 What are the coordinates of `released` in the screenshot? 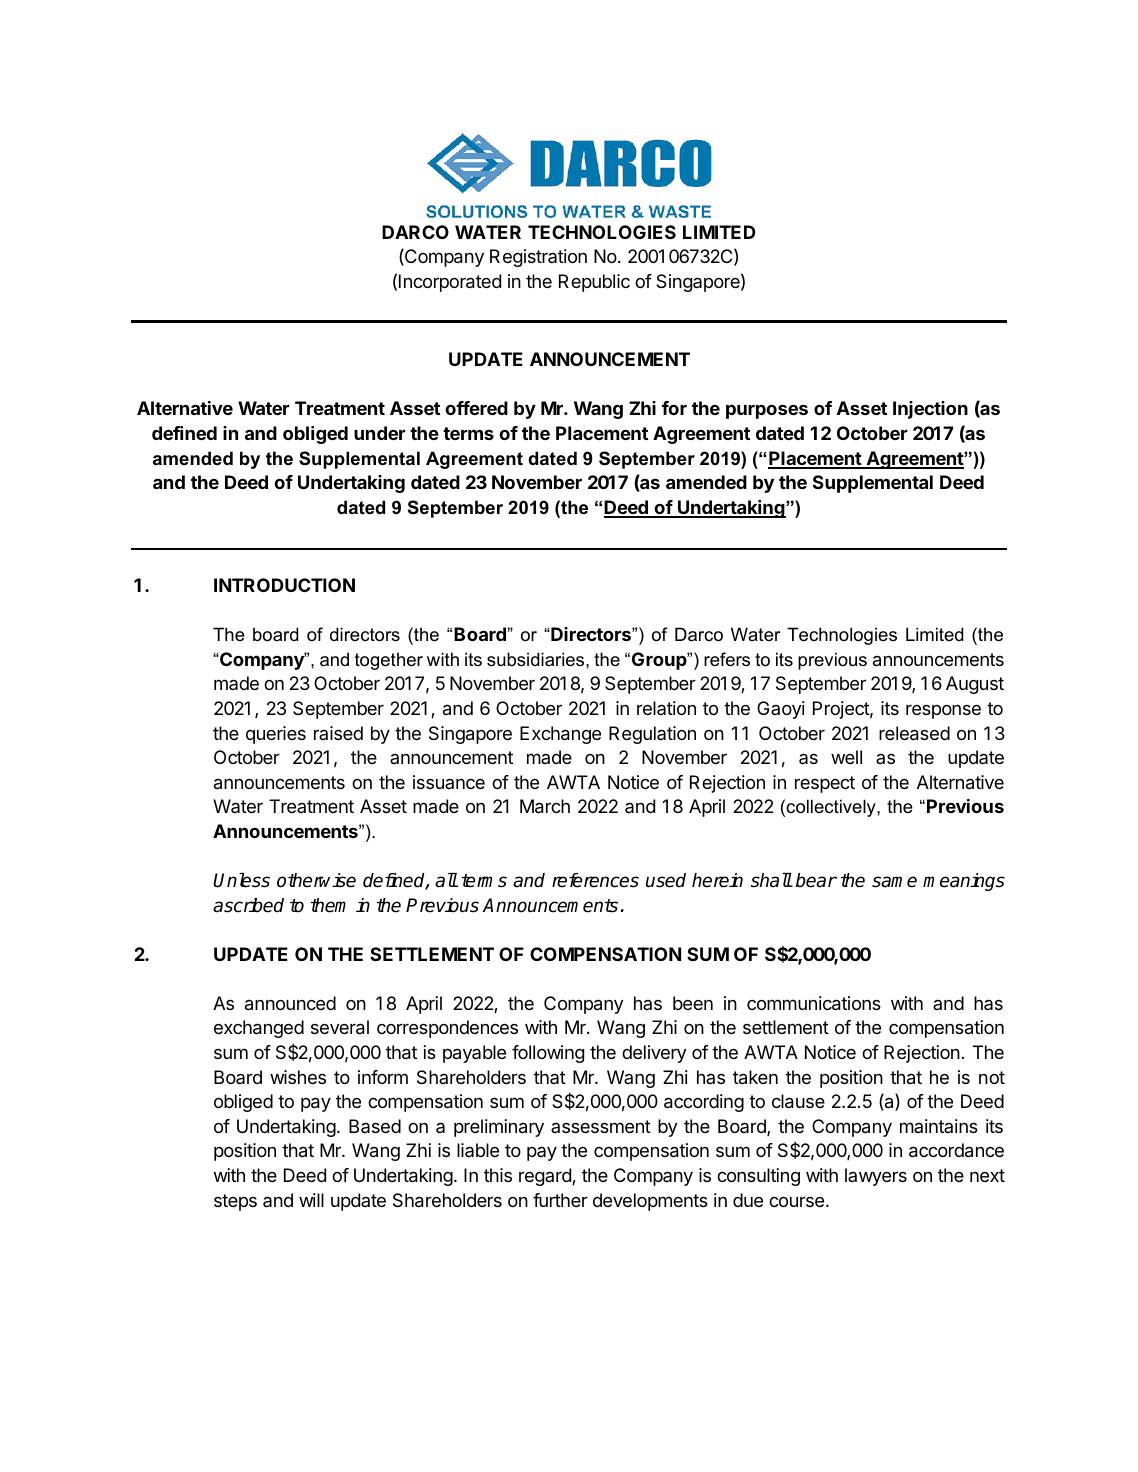 It's located at (914, 733).
